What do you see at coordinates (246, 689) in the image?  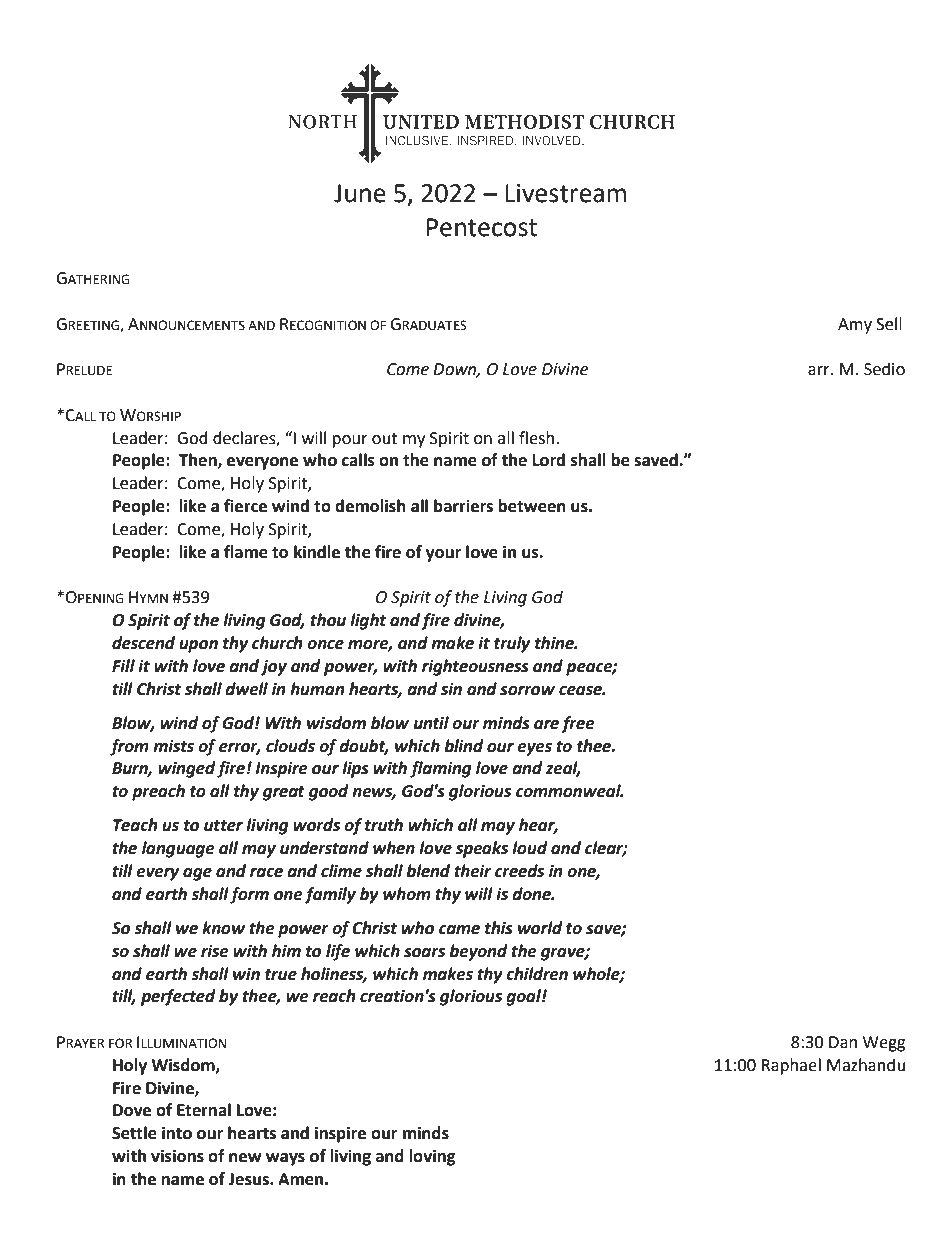 I see `dwell` at bounding box center [246, 689].
